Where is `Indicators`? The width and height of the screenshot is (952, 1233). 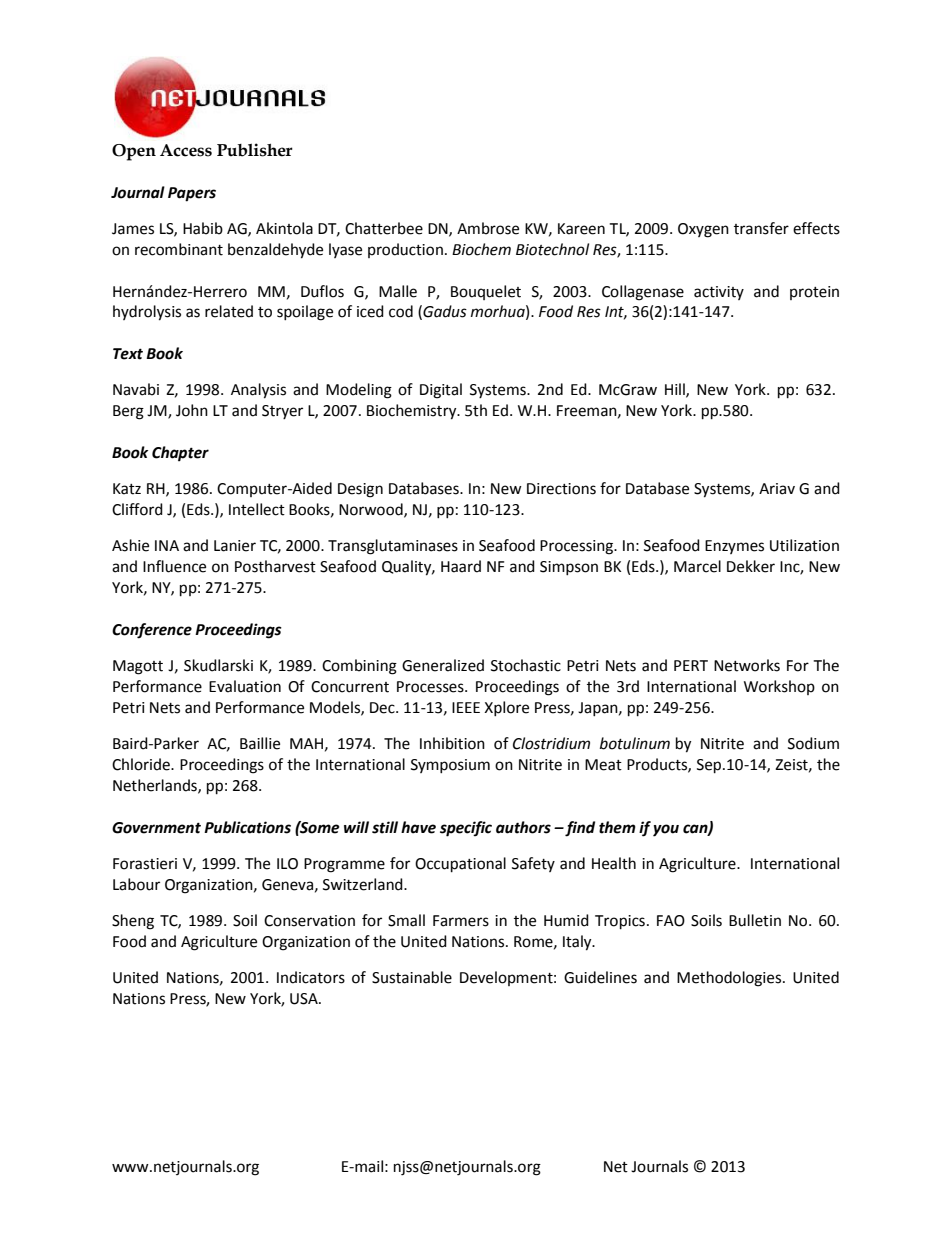
Indicators is located at coordinates (311, 977).
